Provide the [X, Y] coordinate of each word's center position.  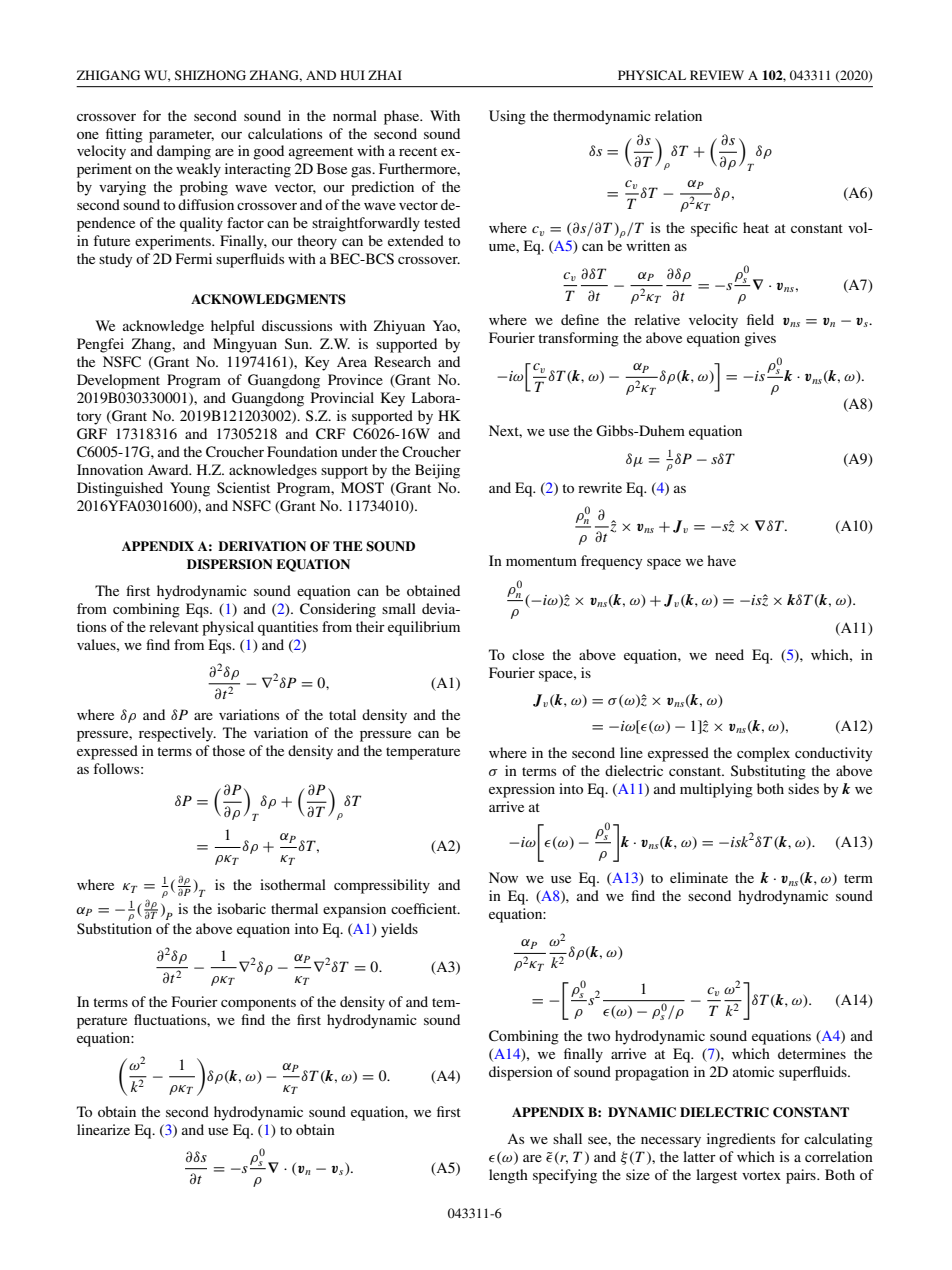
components [258, 1004]
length [508, 1176]
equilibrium [424, 628]
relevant [174, 626]
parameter [181, 136]
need [729, 654]
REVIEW [717, 75]
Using [507, 117]
